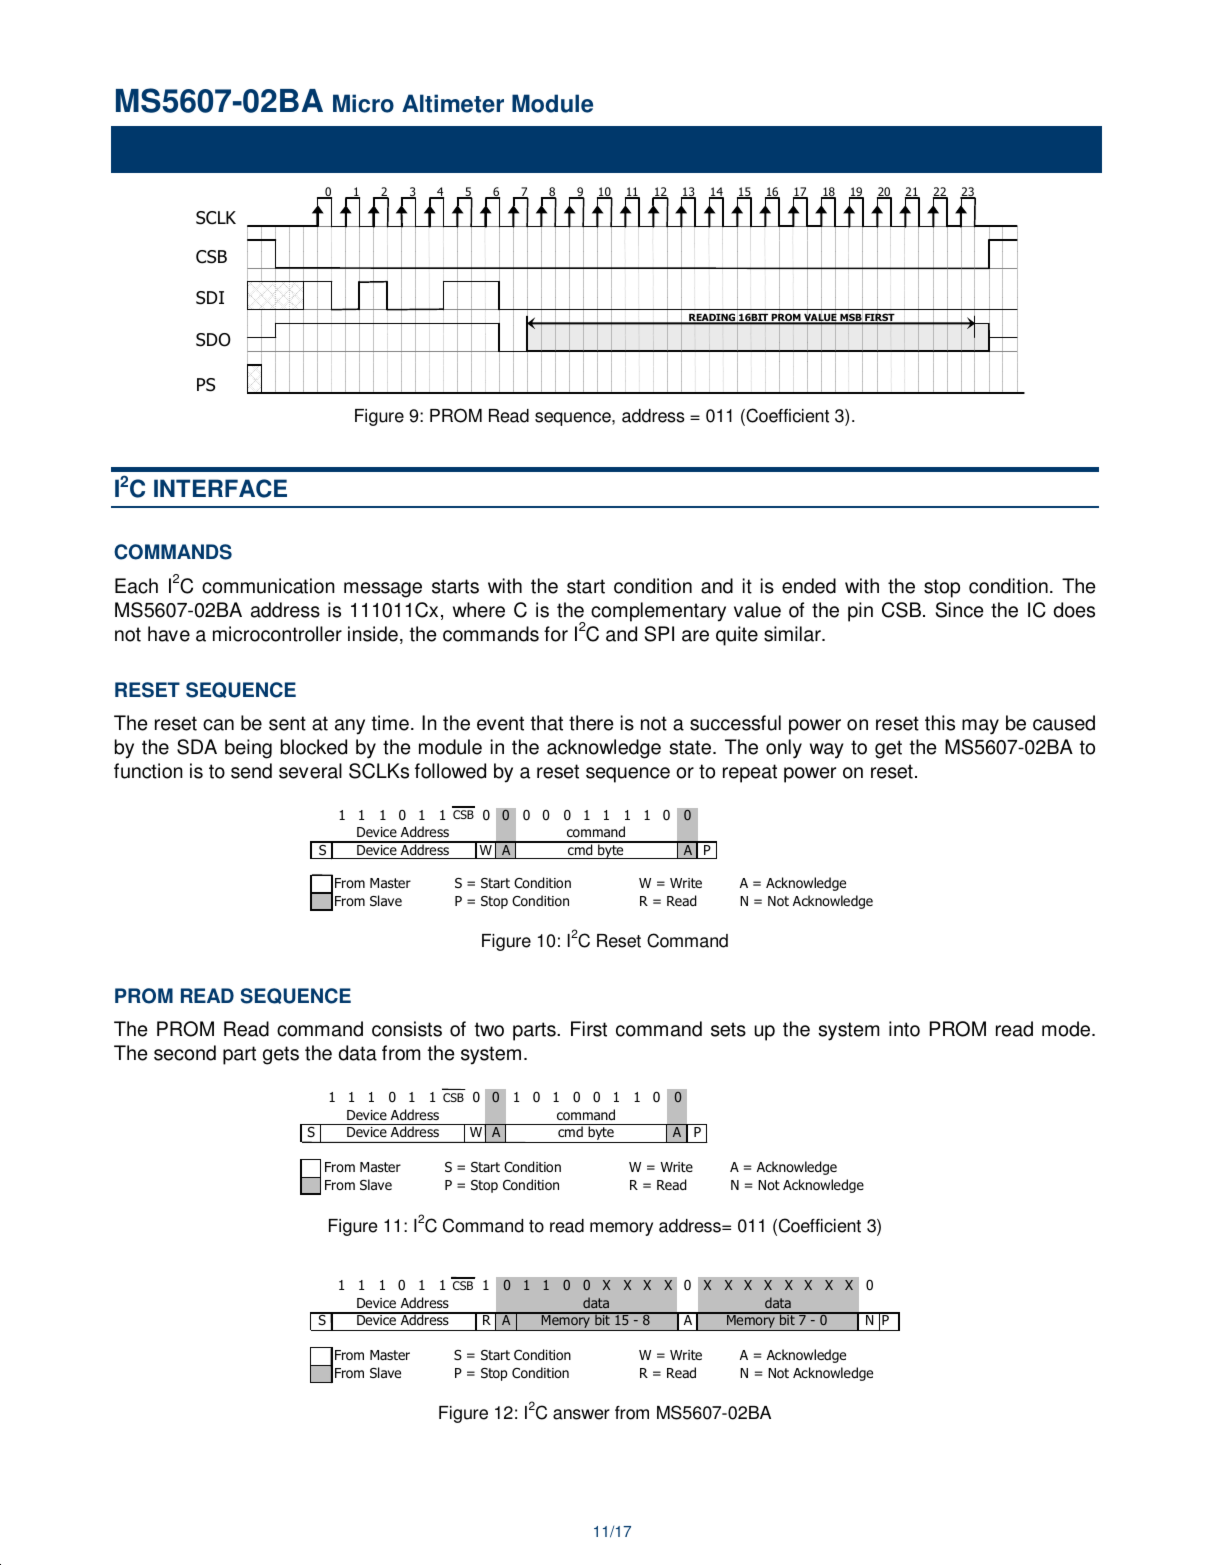 Image resolution: width=1210 pixels, height=1565 pixels. What do you see at coordinates (581, 1414) in the screenshot?
I see `answer` at bounding box center [581, 1414].
